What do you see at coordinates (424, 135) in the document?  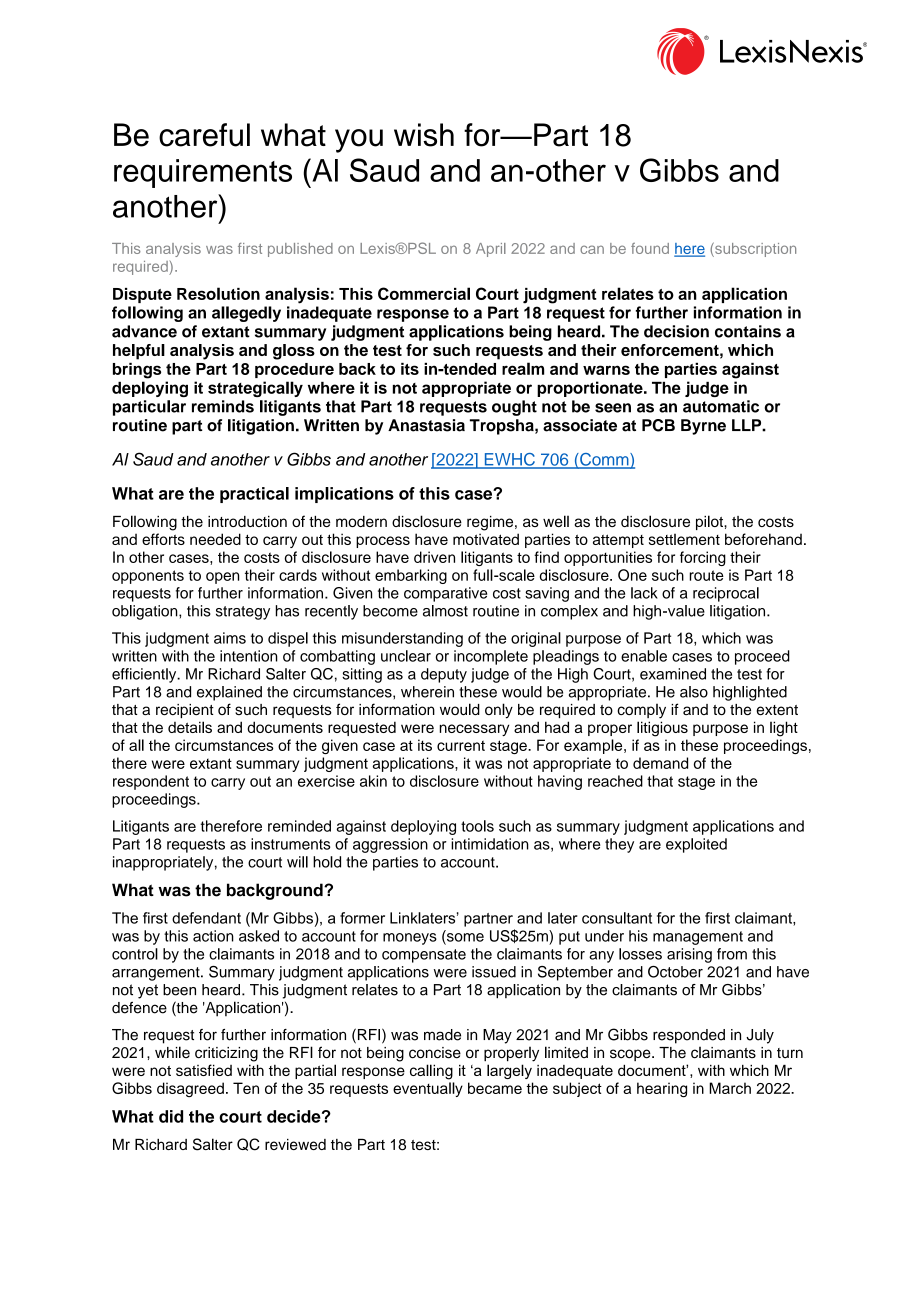 I see `wish` at bounding box center [424, 135].
